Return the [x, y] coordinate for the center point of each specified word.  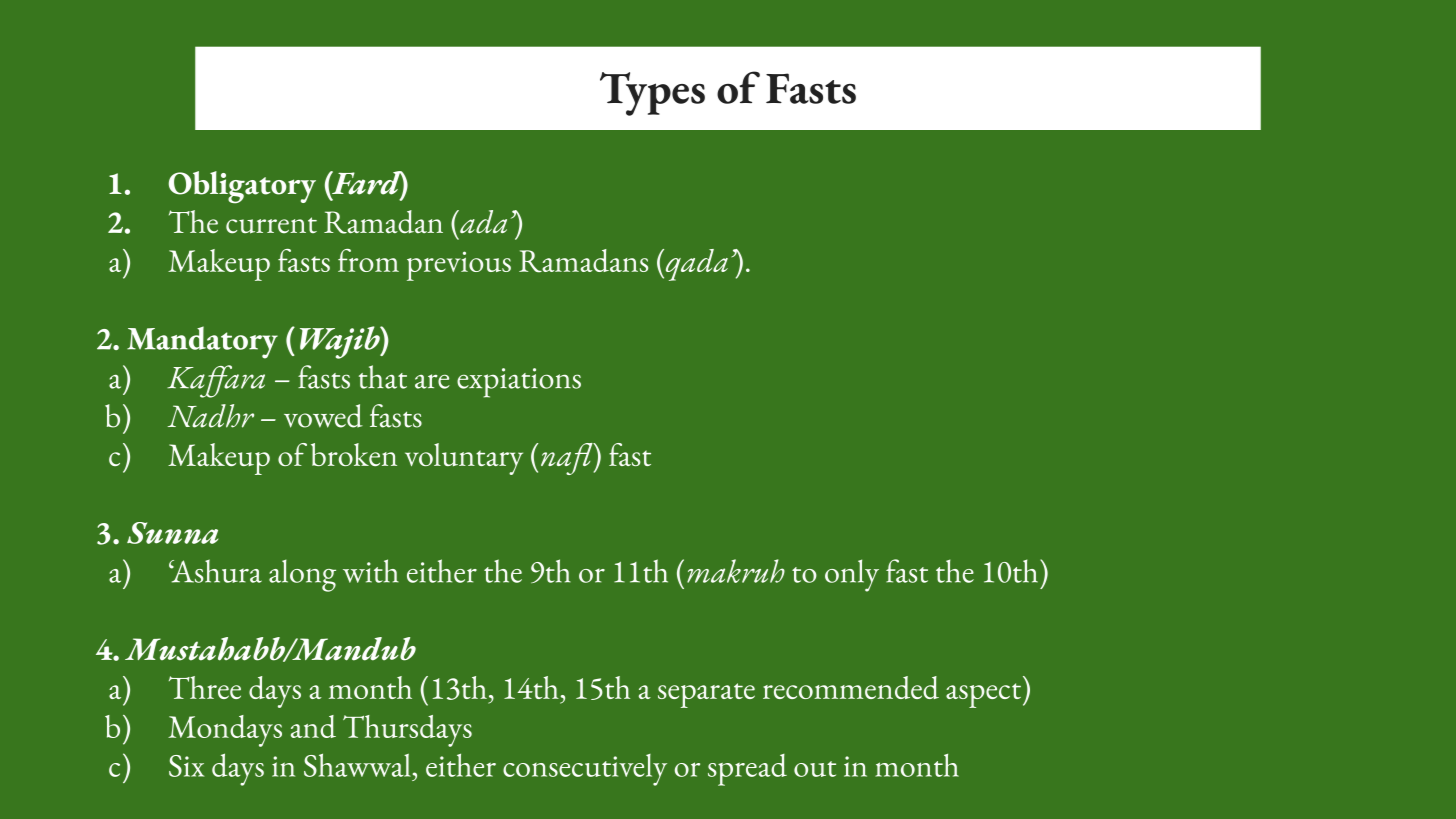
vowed [323, 416]
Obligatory [242, 187]
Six [186, 766]
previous [459, 266]
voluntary [464, 459]
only [852, 575]
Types [652, 94]
